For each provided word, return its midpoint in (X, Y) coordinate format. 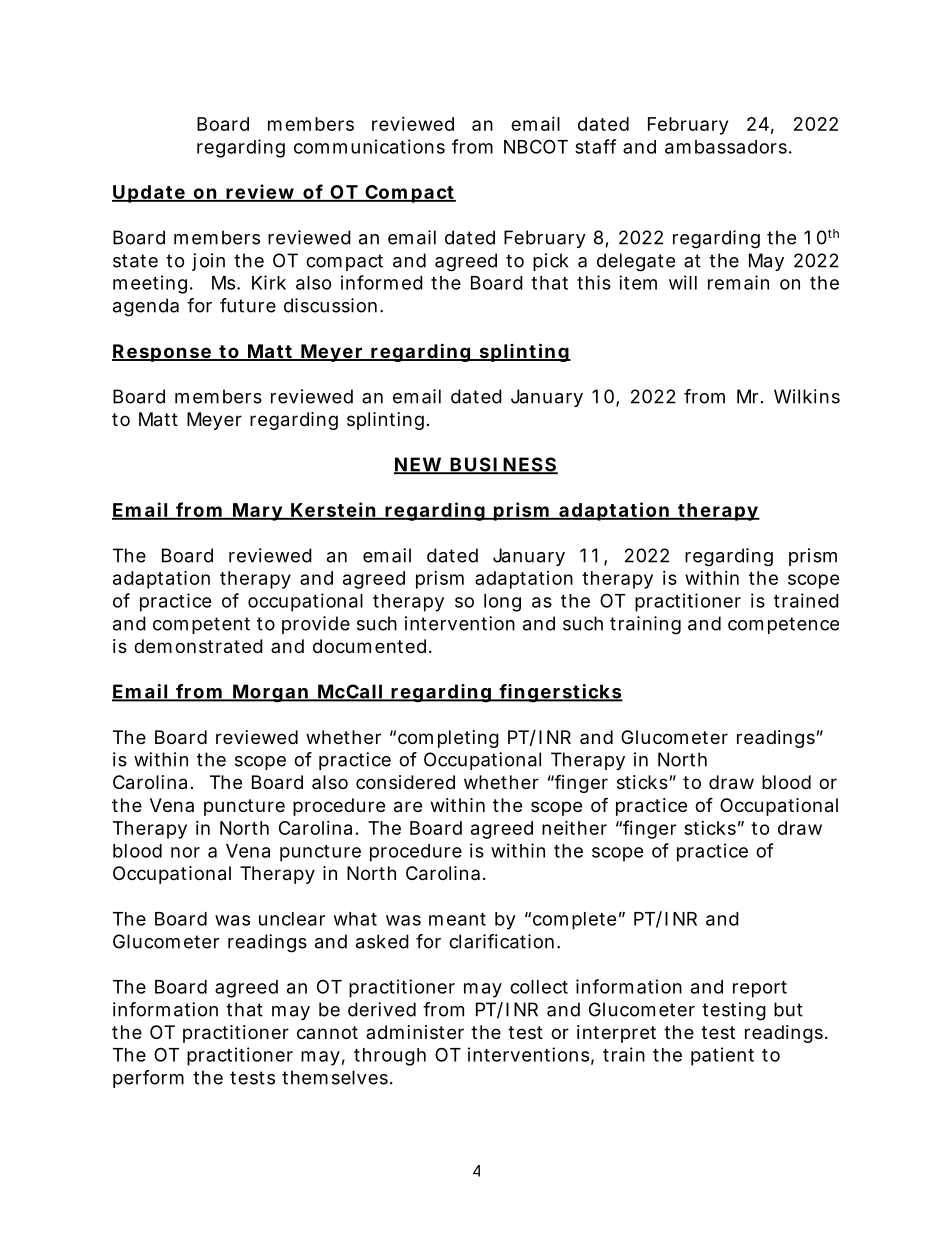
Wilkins (807, 396)
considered (405, 782)
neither (574, 827)
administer (415, 1032)
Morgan (270, 693)
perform (148, 1079)
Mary (257, 512)
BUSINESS (503, 465)
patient (722, 1056)
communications (369, 146)
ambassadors (726, 147)
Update (149, 194)
